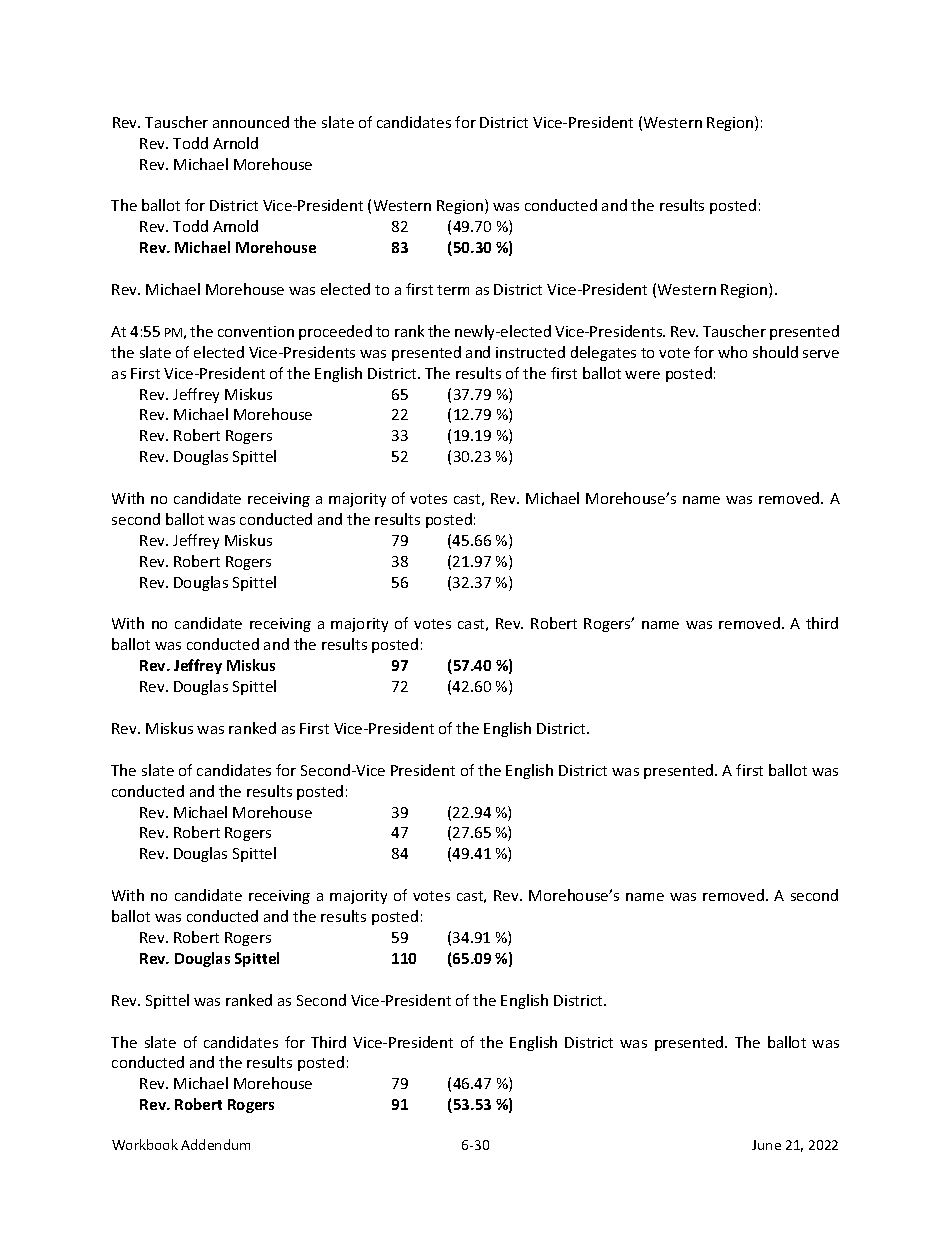  I want to click on delegates, so click(603, 353).
